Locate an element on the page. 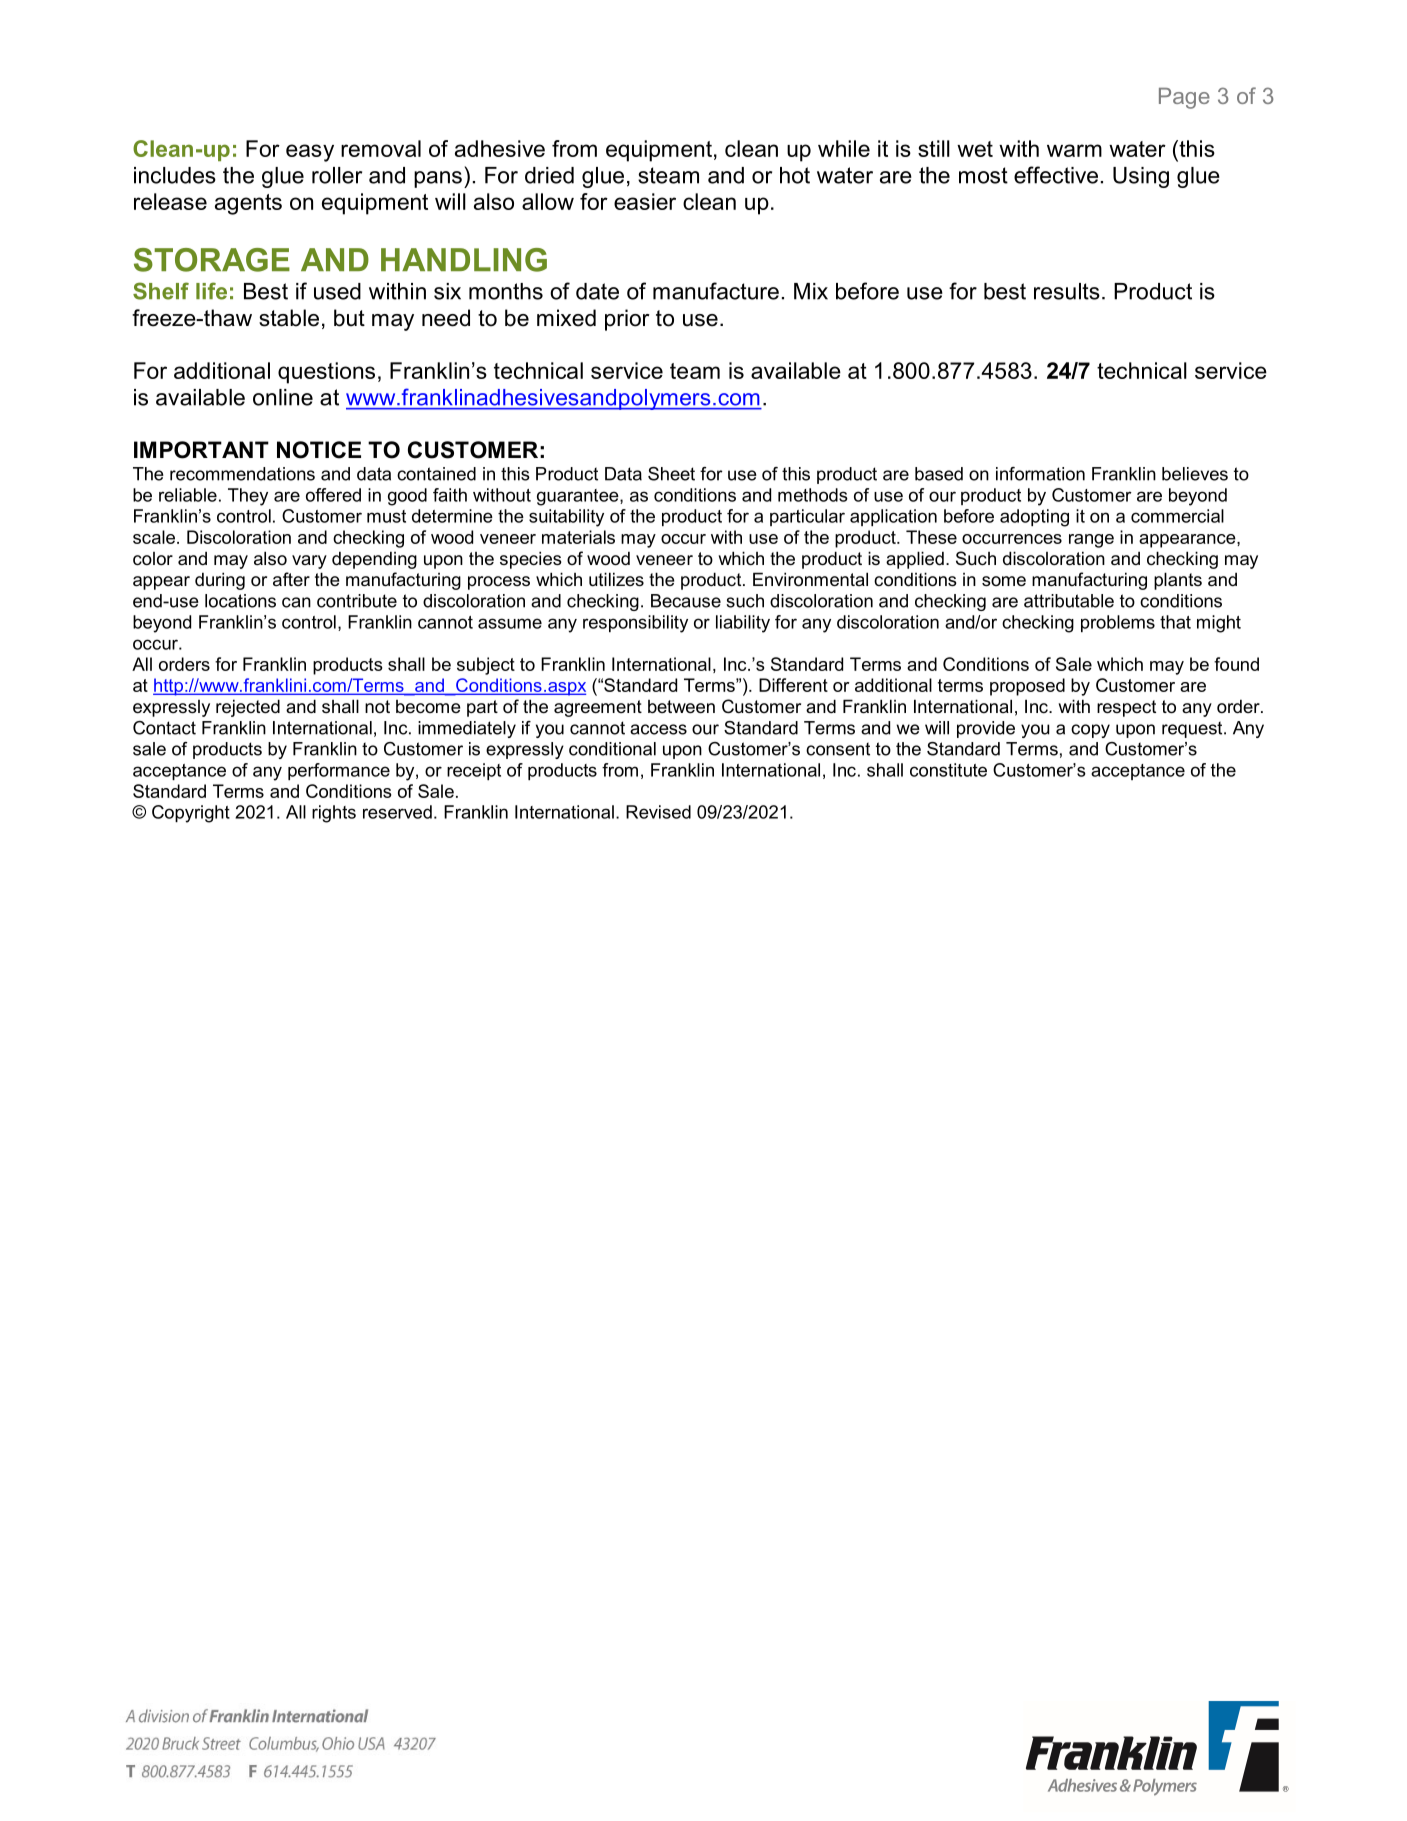  while is located at coordinates (844, 148).
